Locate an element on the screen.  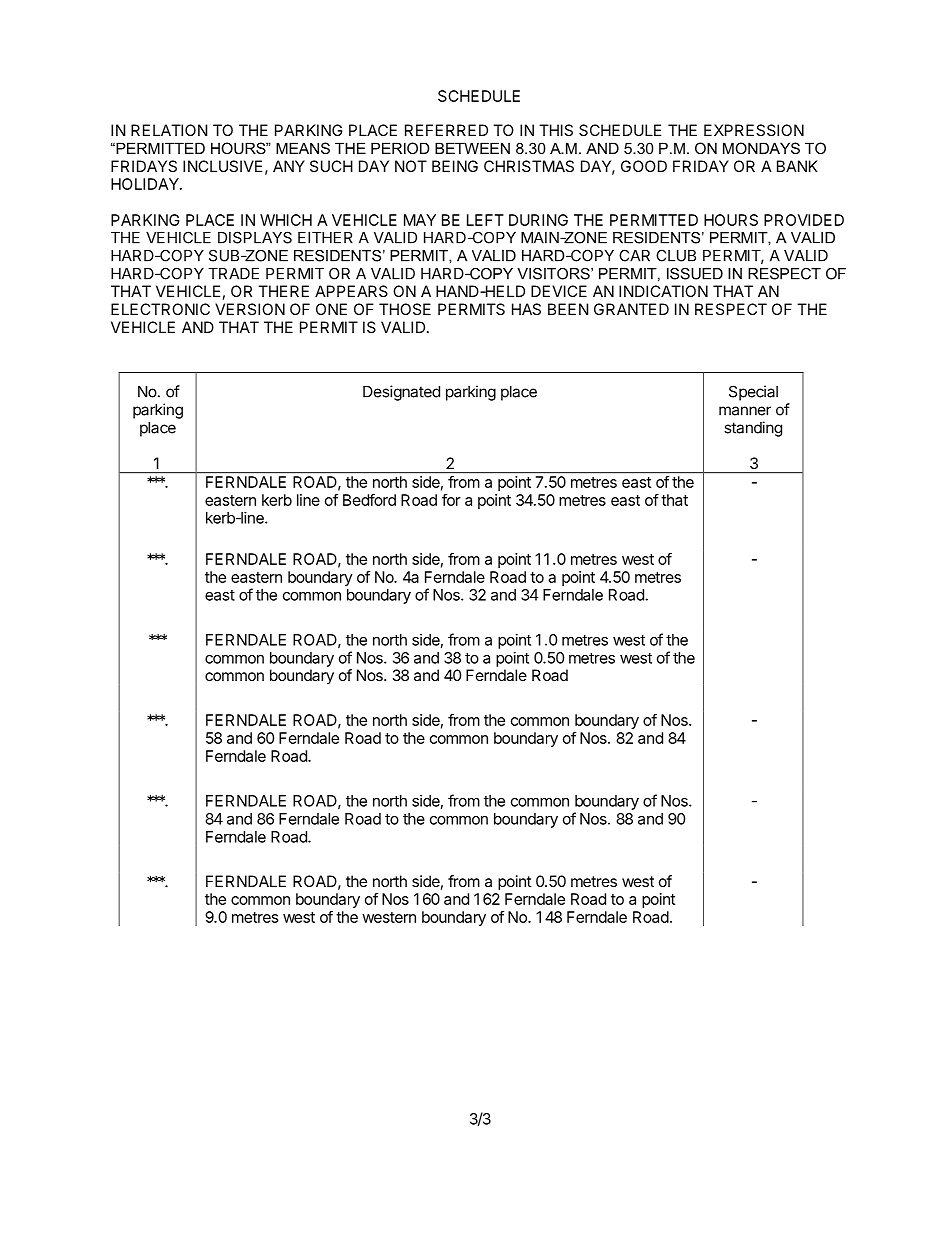
VERSION is located at coordinates (250, 309).
